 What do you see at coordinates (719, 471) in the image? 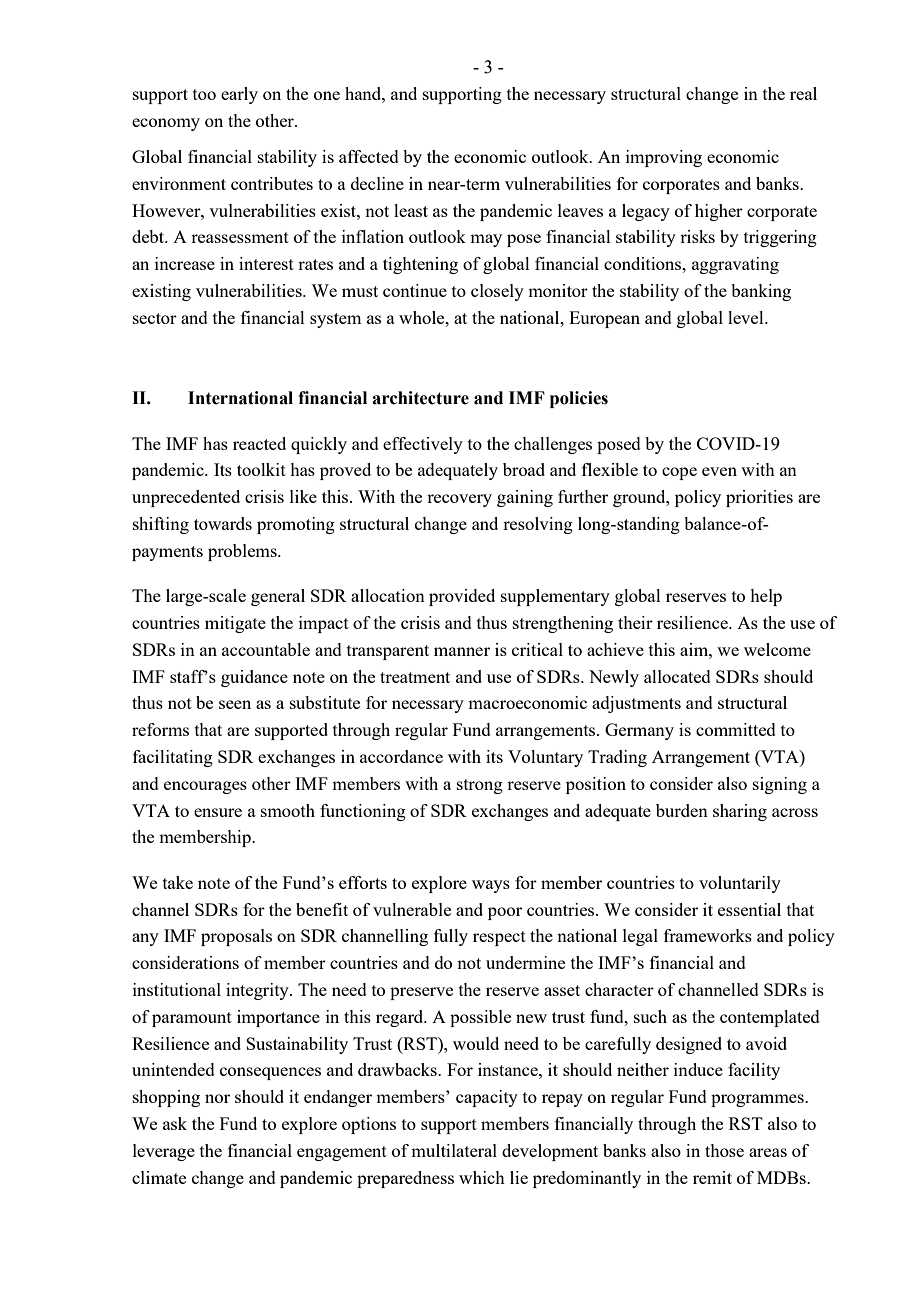
I see `even` at bounding box center [719, 471].
